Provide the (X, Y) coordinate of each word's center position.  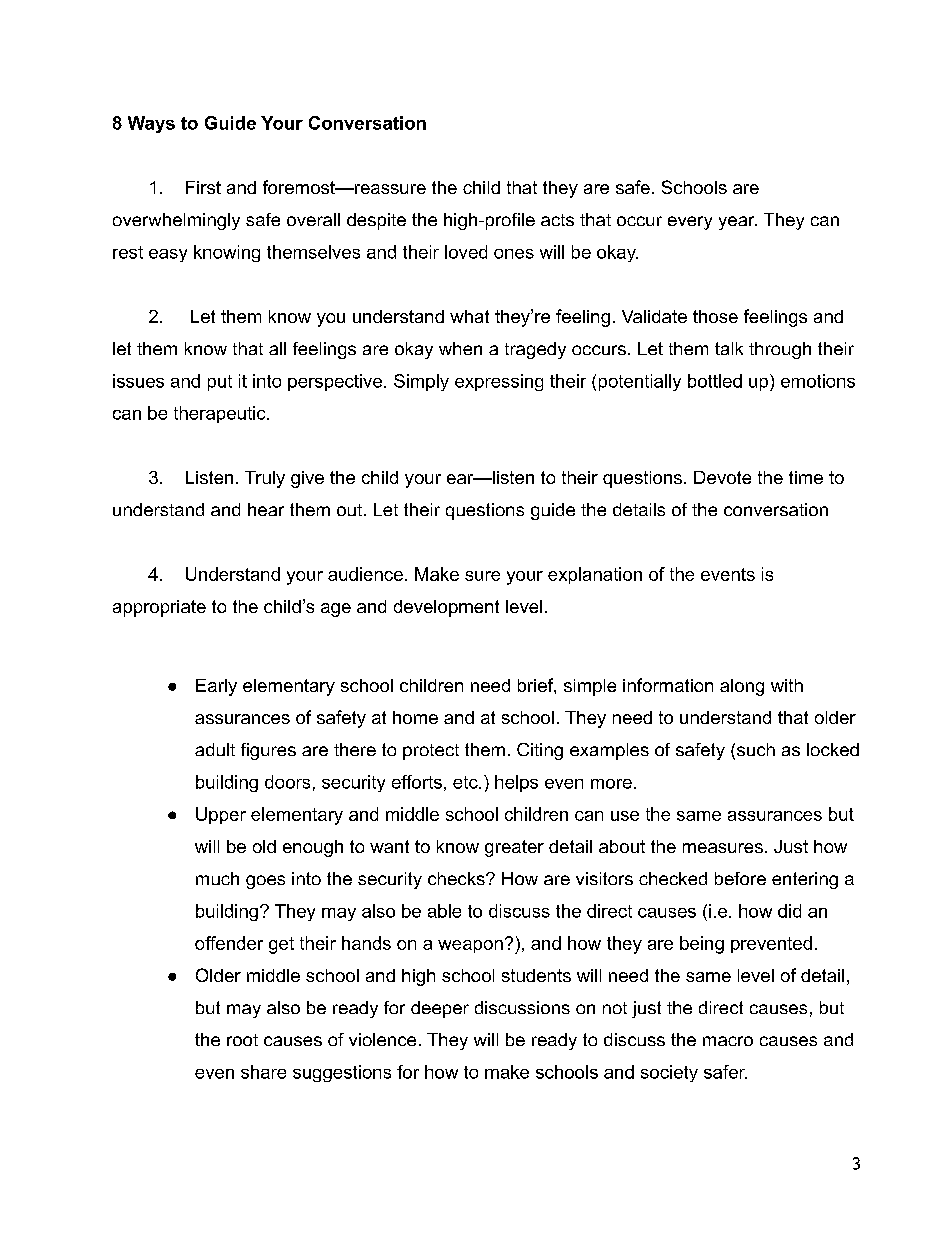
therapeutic (221, 414)
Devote (722, 477)
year (738, 223)
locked (833, 749)
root (242, 1040)
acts (557, 220)
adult (215, 749)
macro (728, 1041)
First (203, 187)
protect (431, 752)
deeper (440, 1009)
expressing (499, 382)
